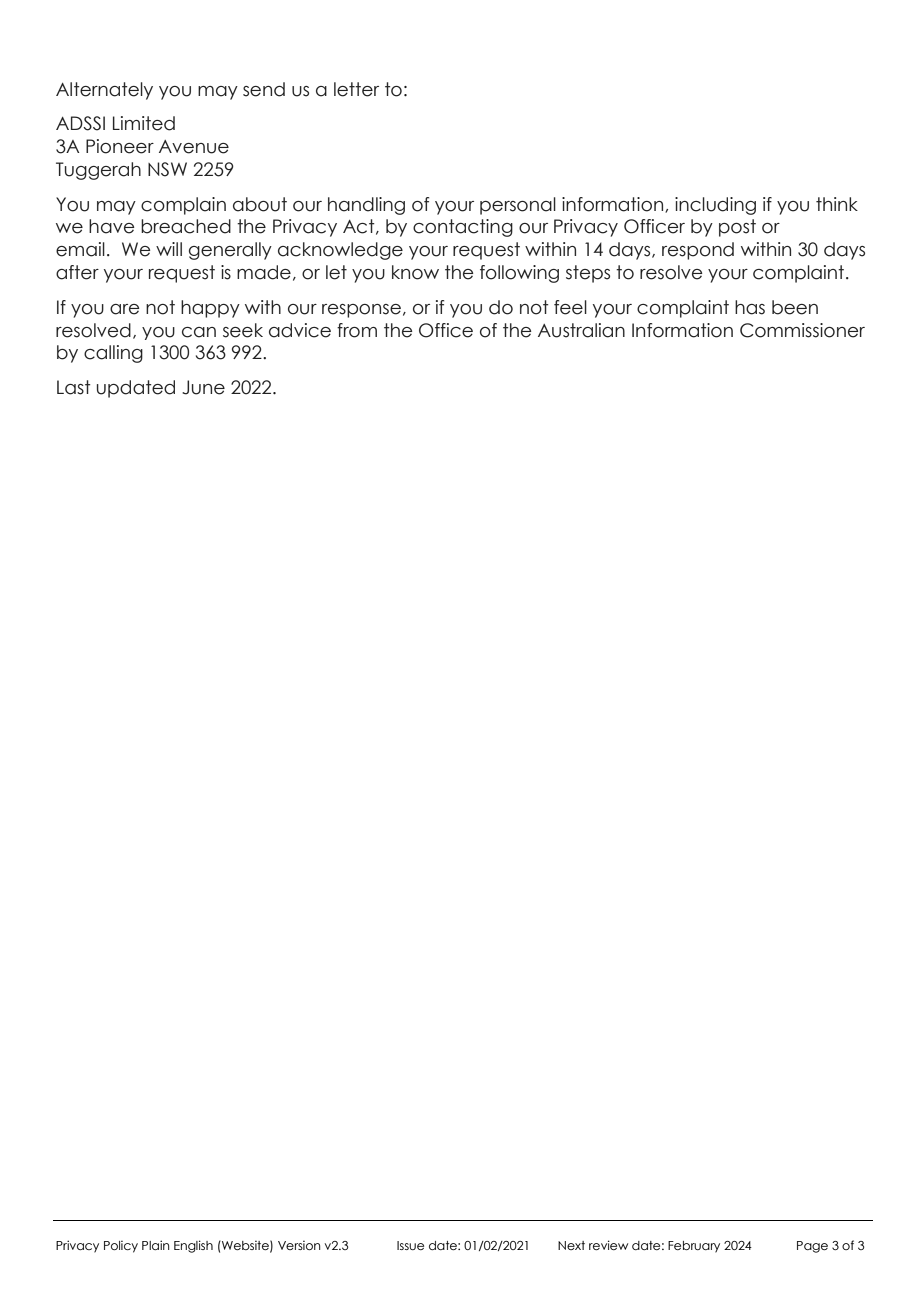  Describe the element at coordinates (193, 1246) in the image. I see `English` at that location.
